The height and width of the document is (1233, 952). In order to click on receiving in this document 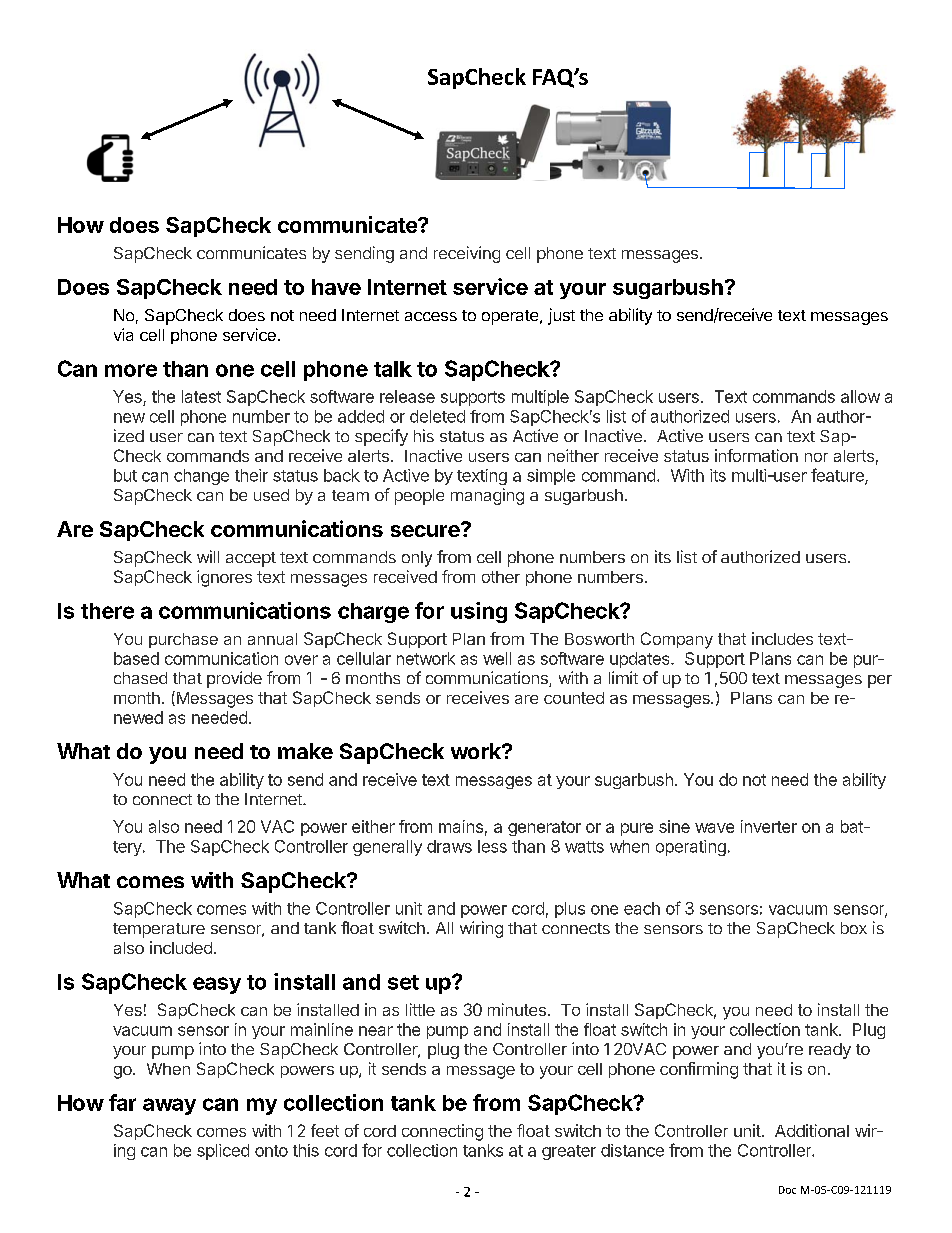, I will do `click(467, 254)`.
